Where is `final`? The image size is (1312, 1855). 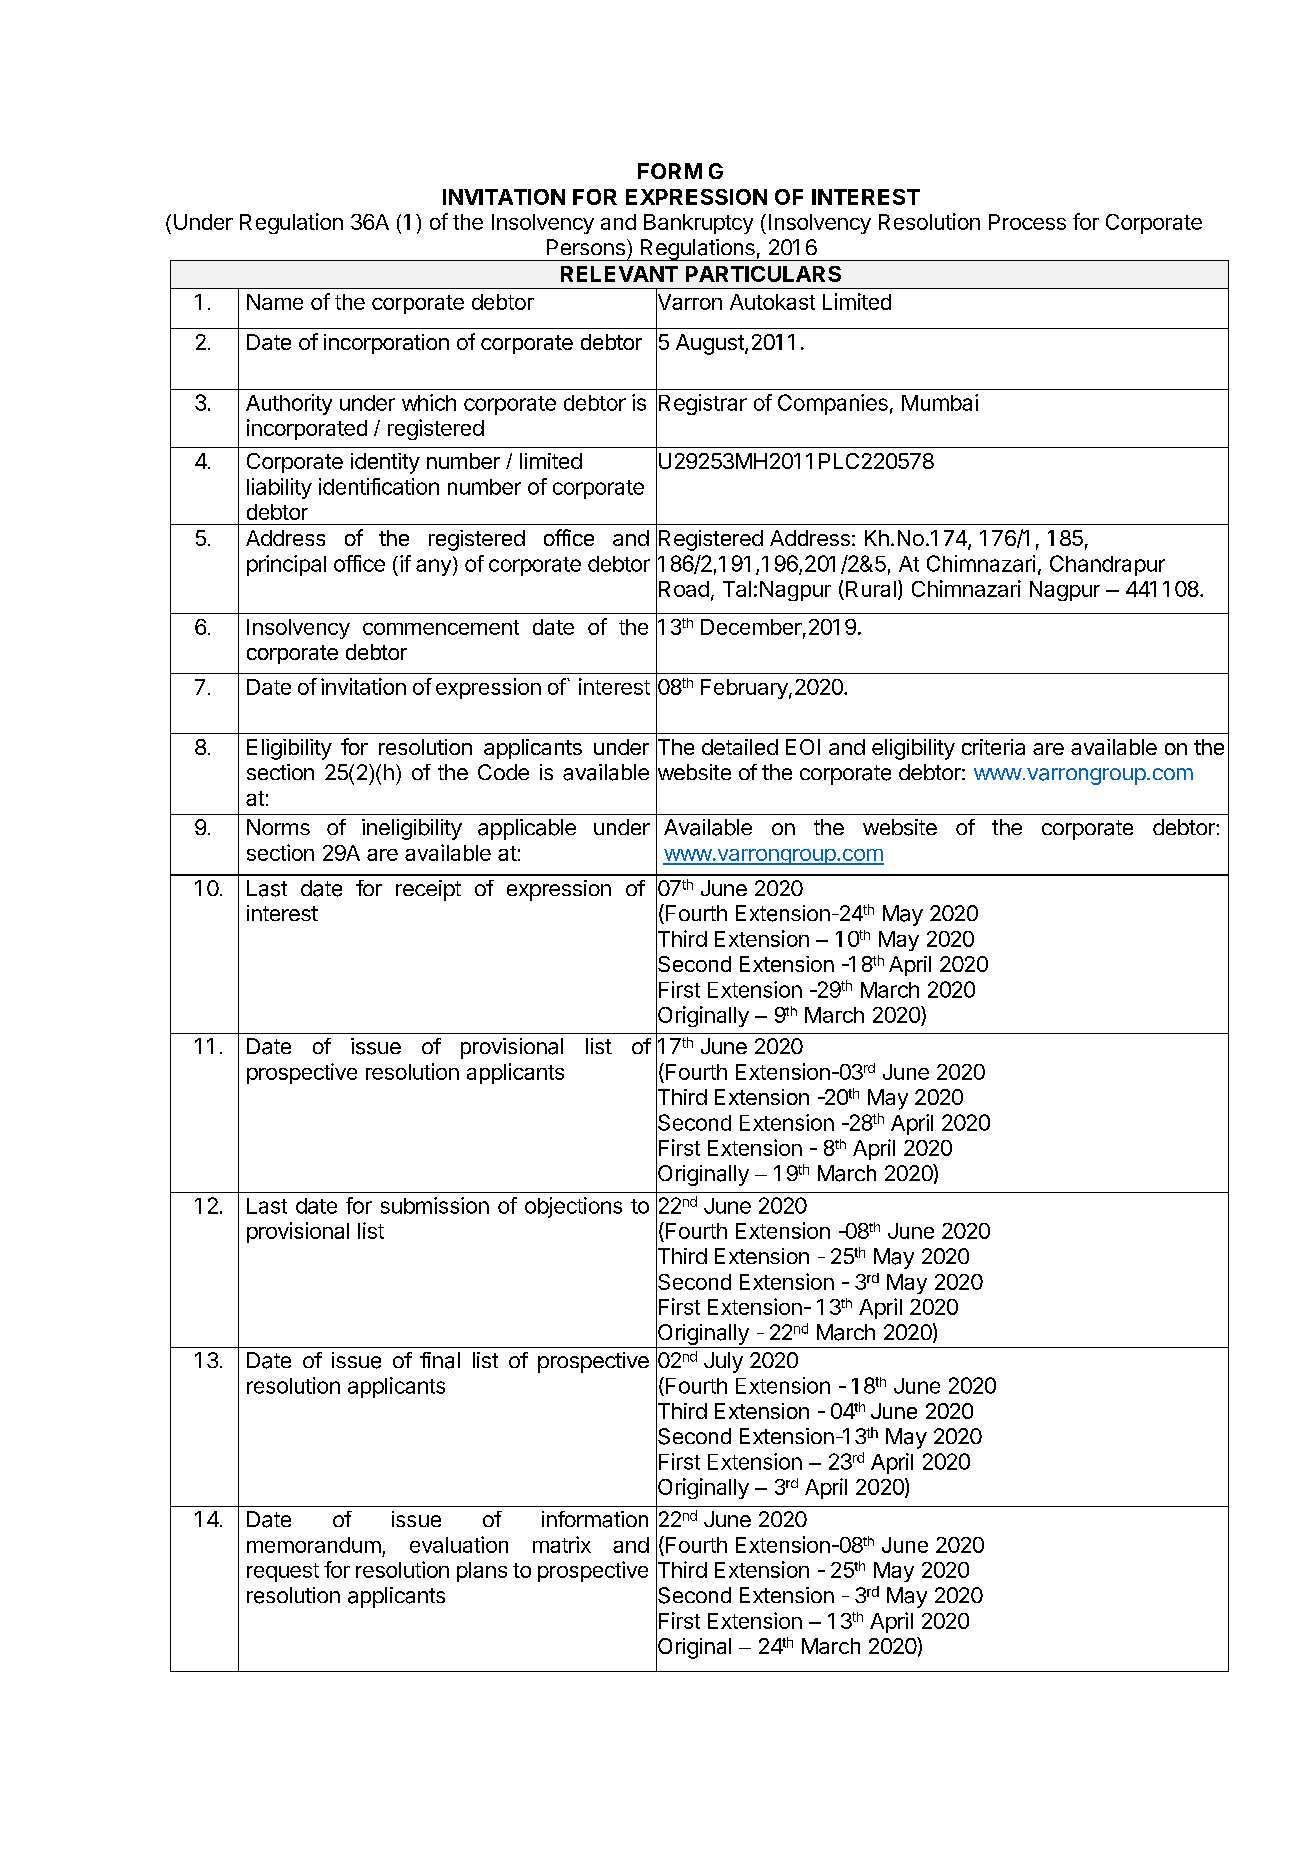
final is located at coordinates (440, 1360).
